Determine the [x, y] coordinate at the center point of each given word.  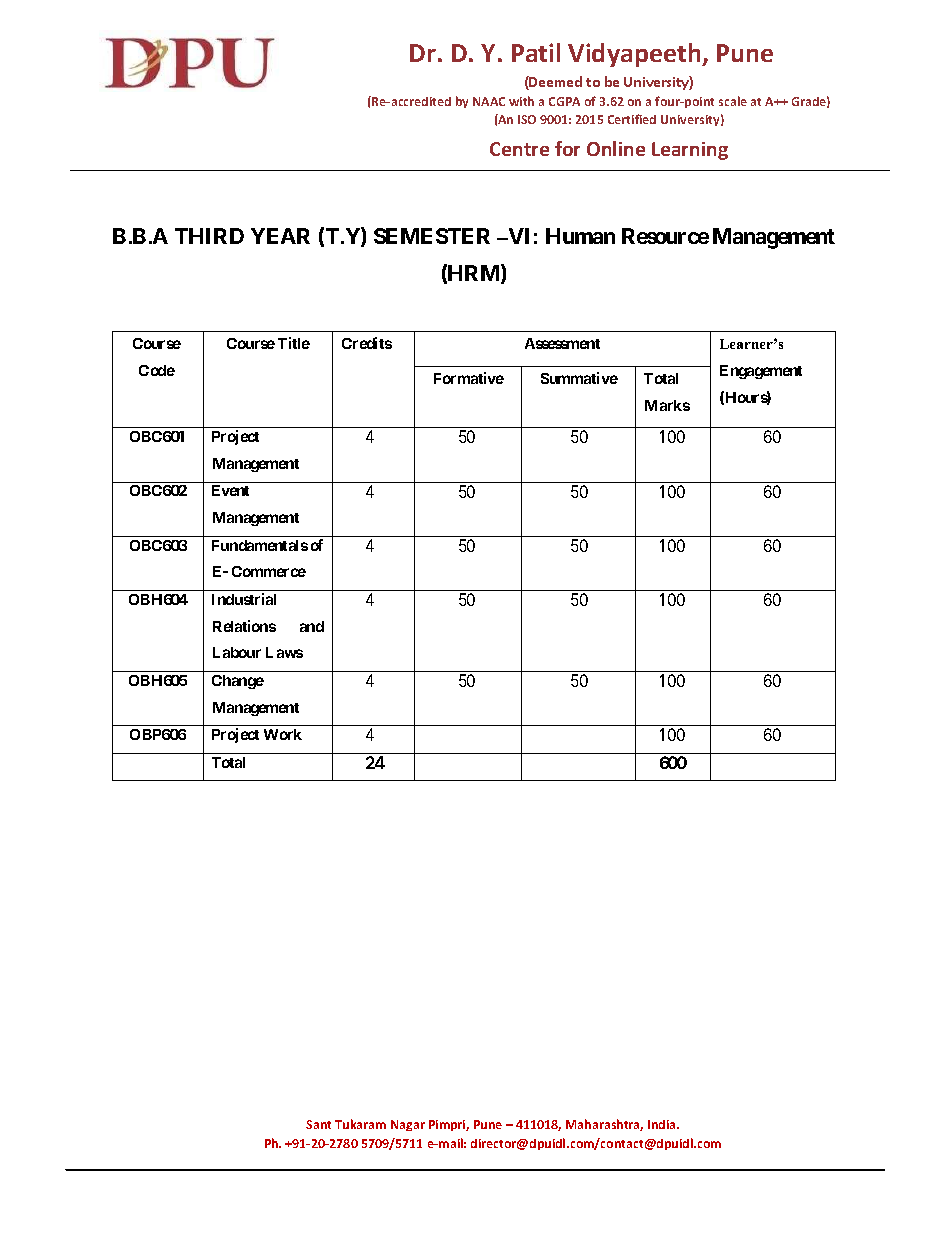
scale [733, 101]
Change [238, 682]
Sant [318, 1124]
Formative [469, 378]
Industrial [244, 599]
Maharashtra [604, 1125]
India [663, 1124]
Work [283, 734]
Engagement [761, 372]
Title [294, 343]
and [312, 626]
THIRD [209, 236]
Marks [667, 405]
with [521, 101]
